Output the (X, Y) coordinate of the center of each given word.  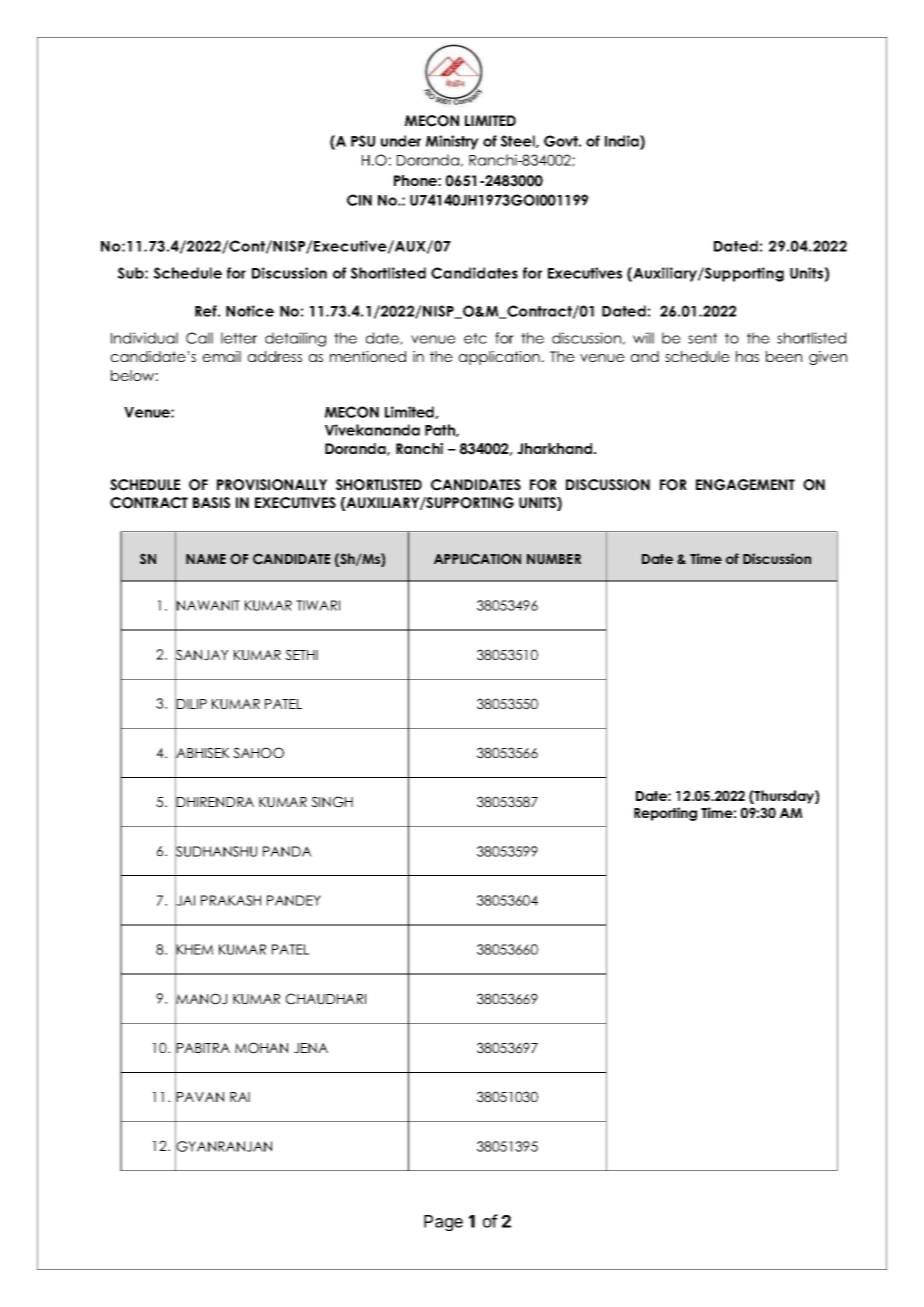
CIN (359, 200)
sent (702, 338)
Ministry (452, 142)
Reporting (665, 814)
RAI (240, 1097)
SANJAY (201, 655)
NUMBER (554, 559)
